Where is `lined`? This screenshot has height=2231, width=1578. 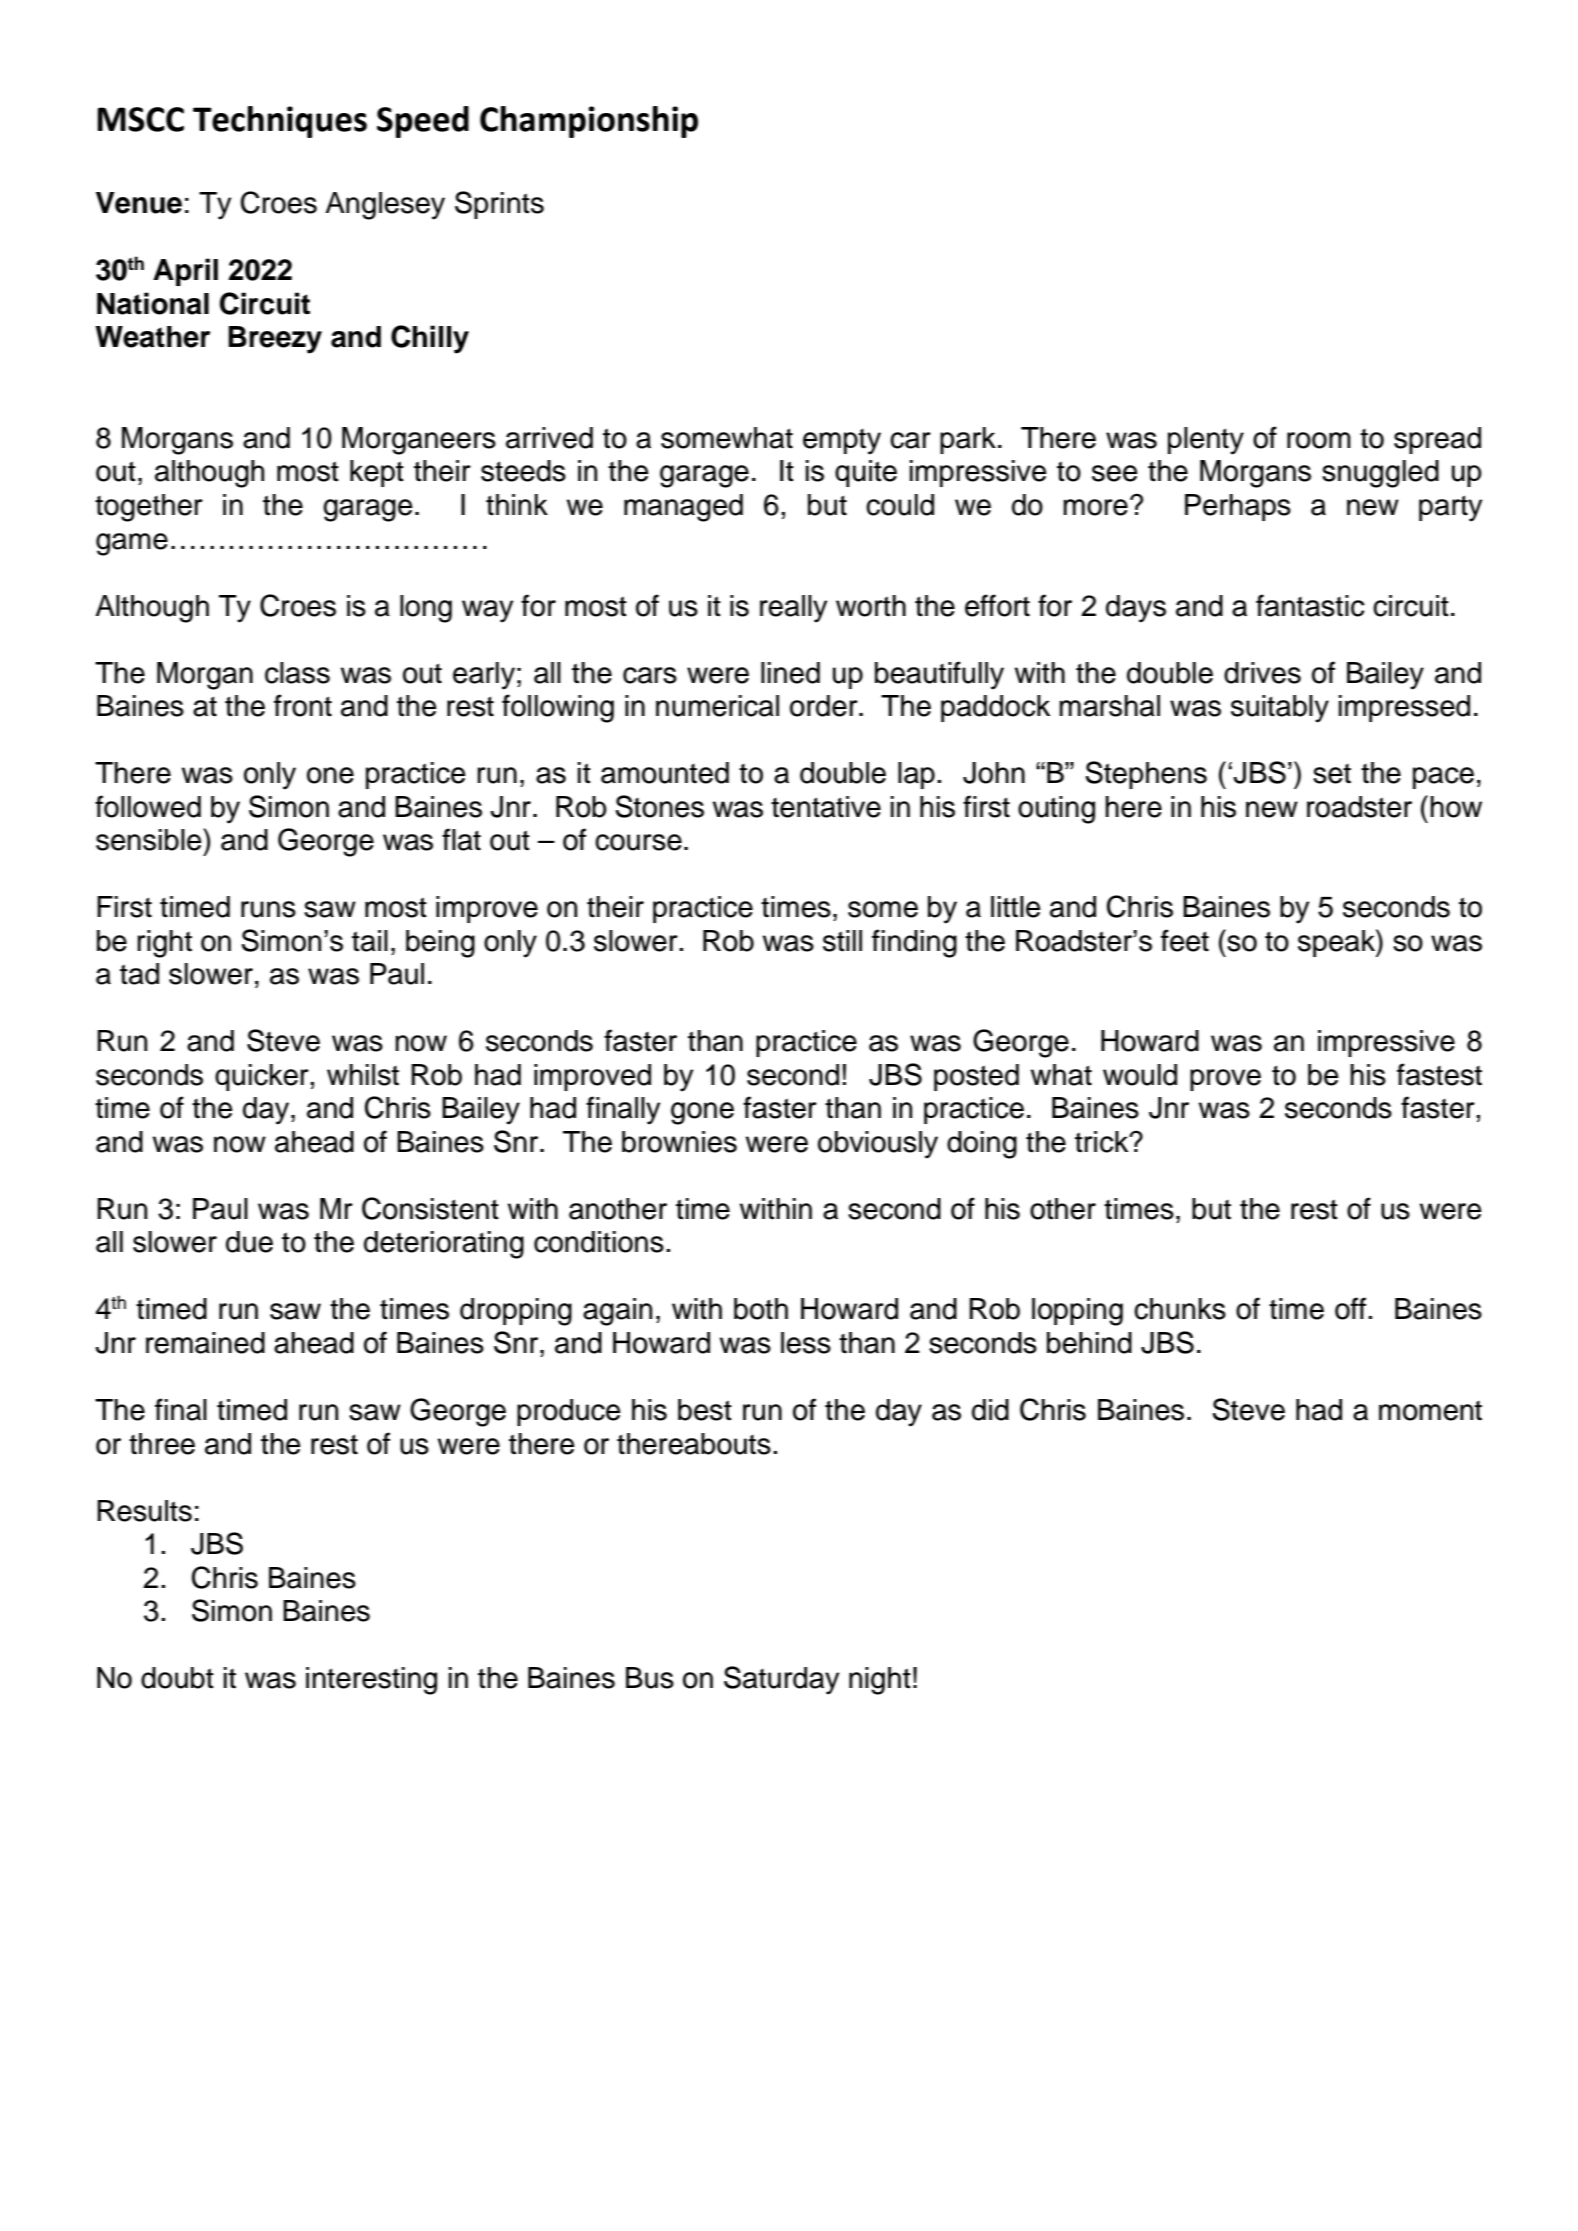
lined is located at coordinates (790, 673).
